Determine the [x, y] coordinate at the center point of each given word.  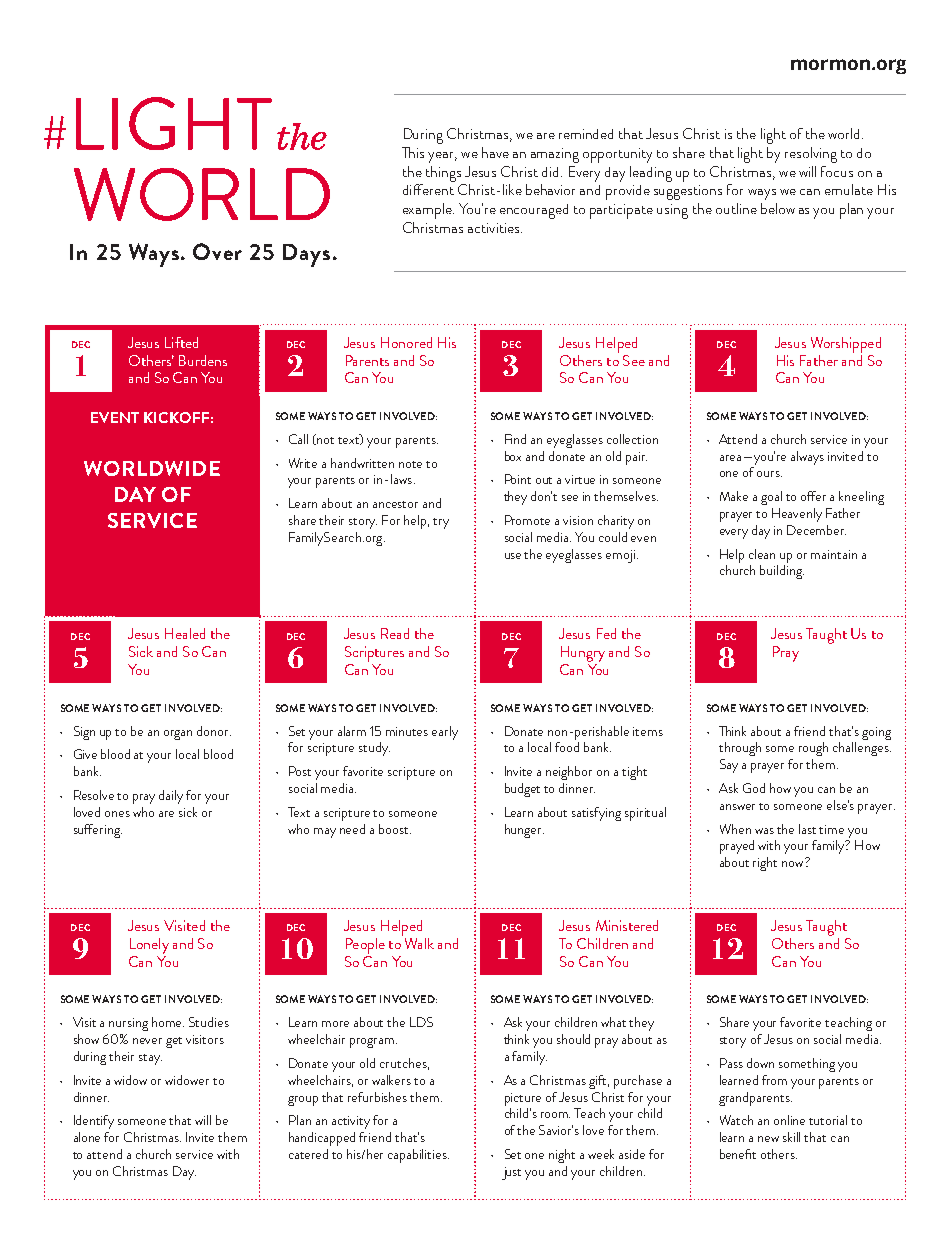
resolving [811, 155]
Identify [94, 1122]
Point [518, 479]
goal [771, 498]
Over [217, 251]
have [495, 152]
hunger [524, 831]
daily [171, 797]
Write [303, 463]
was [764, 831]
